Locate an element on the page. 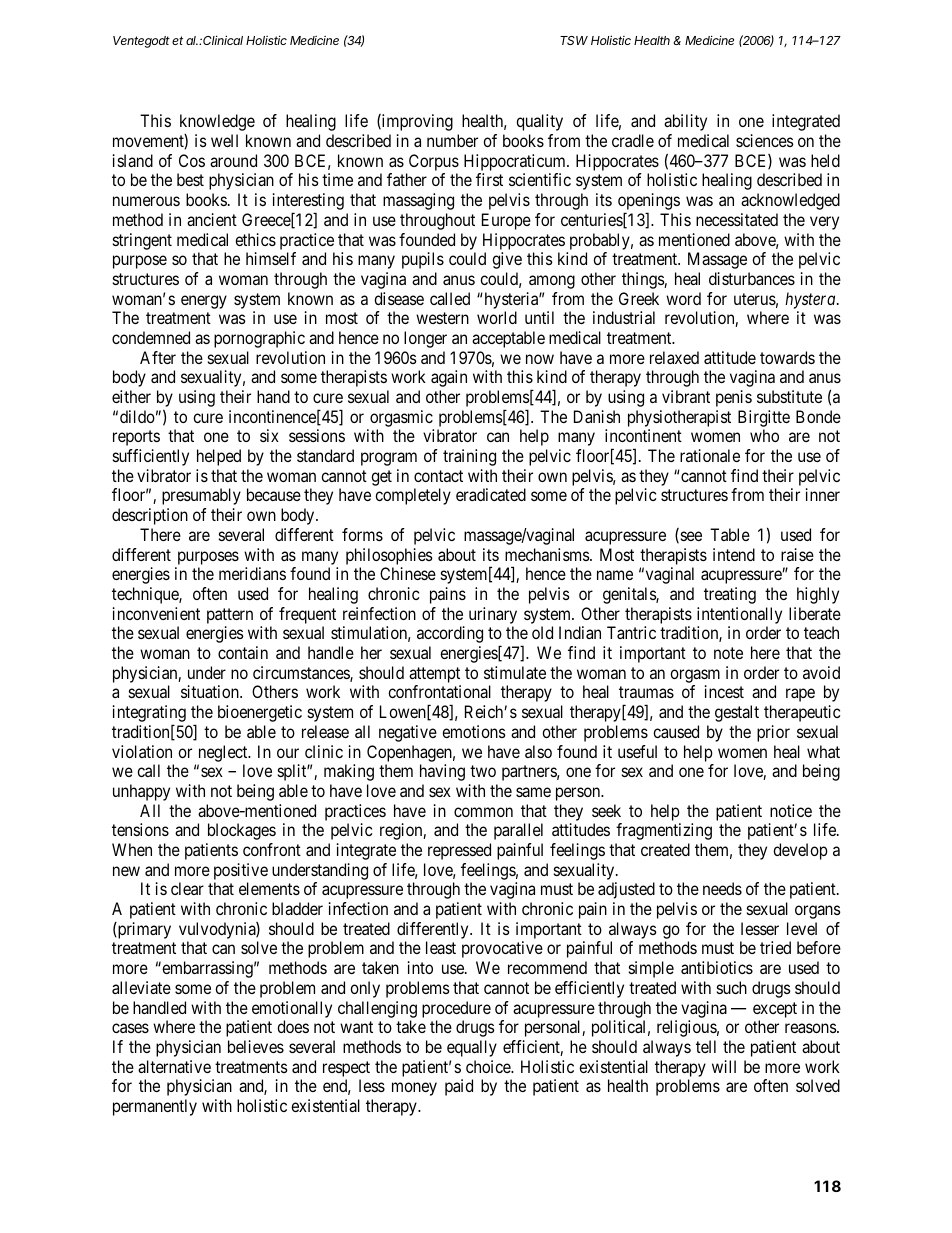 Image resolution: width=952 pixels, height=1233 pixels. urinary is located at coordinates (493, 615).
